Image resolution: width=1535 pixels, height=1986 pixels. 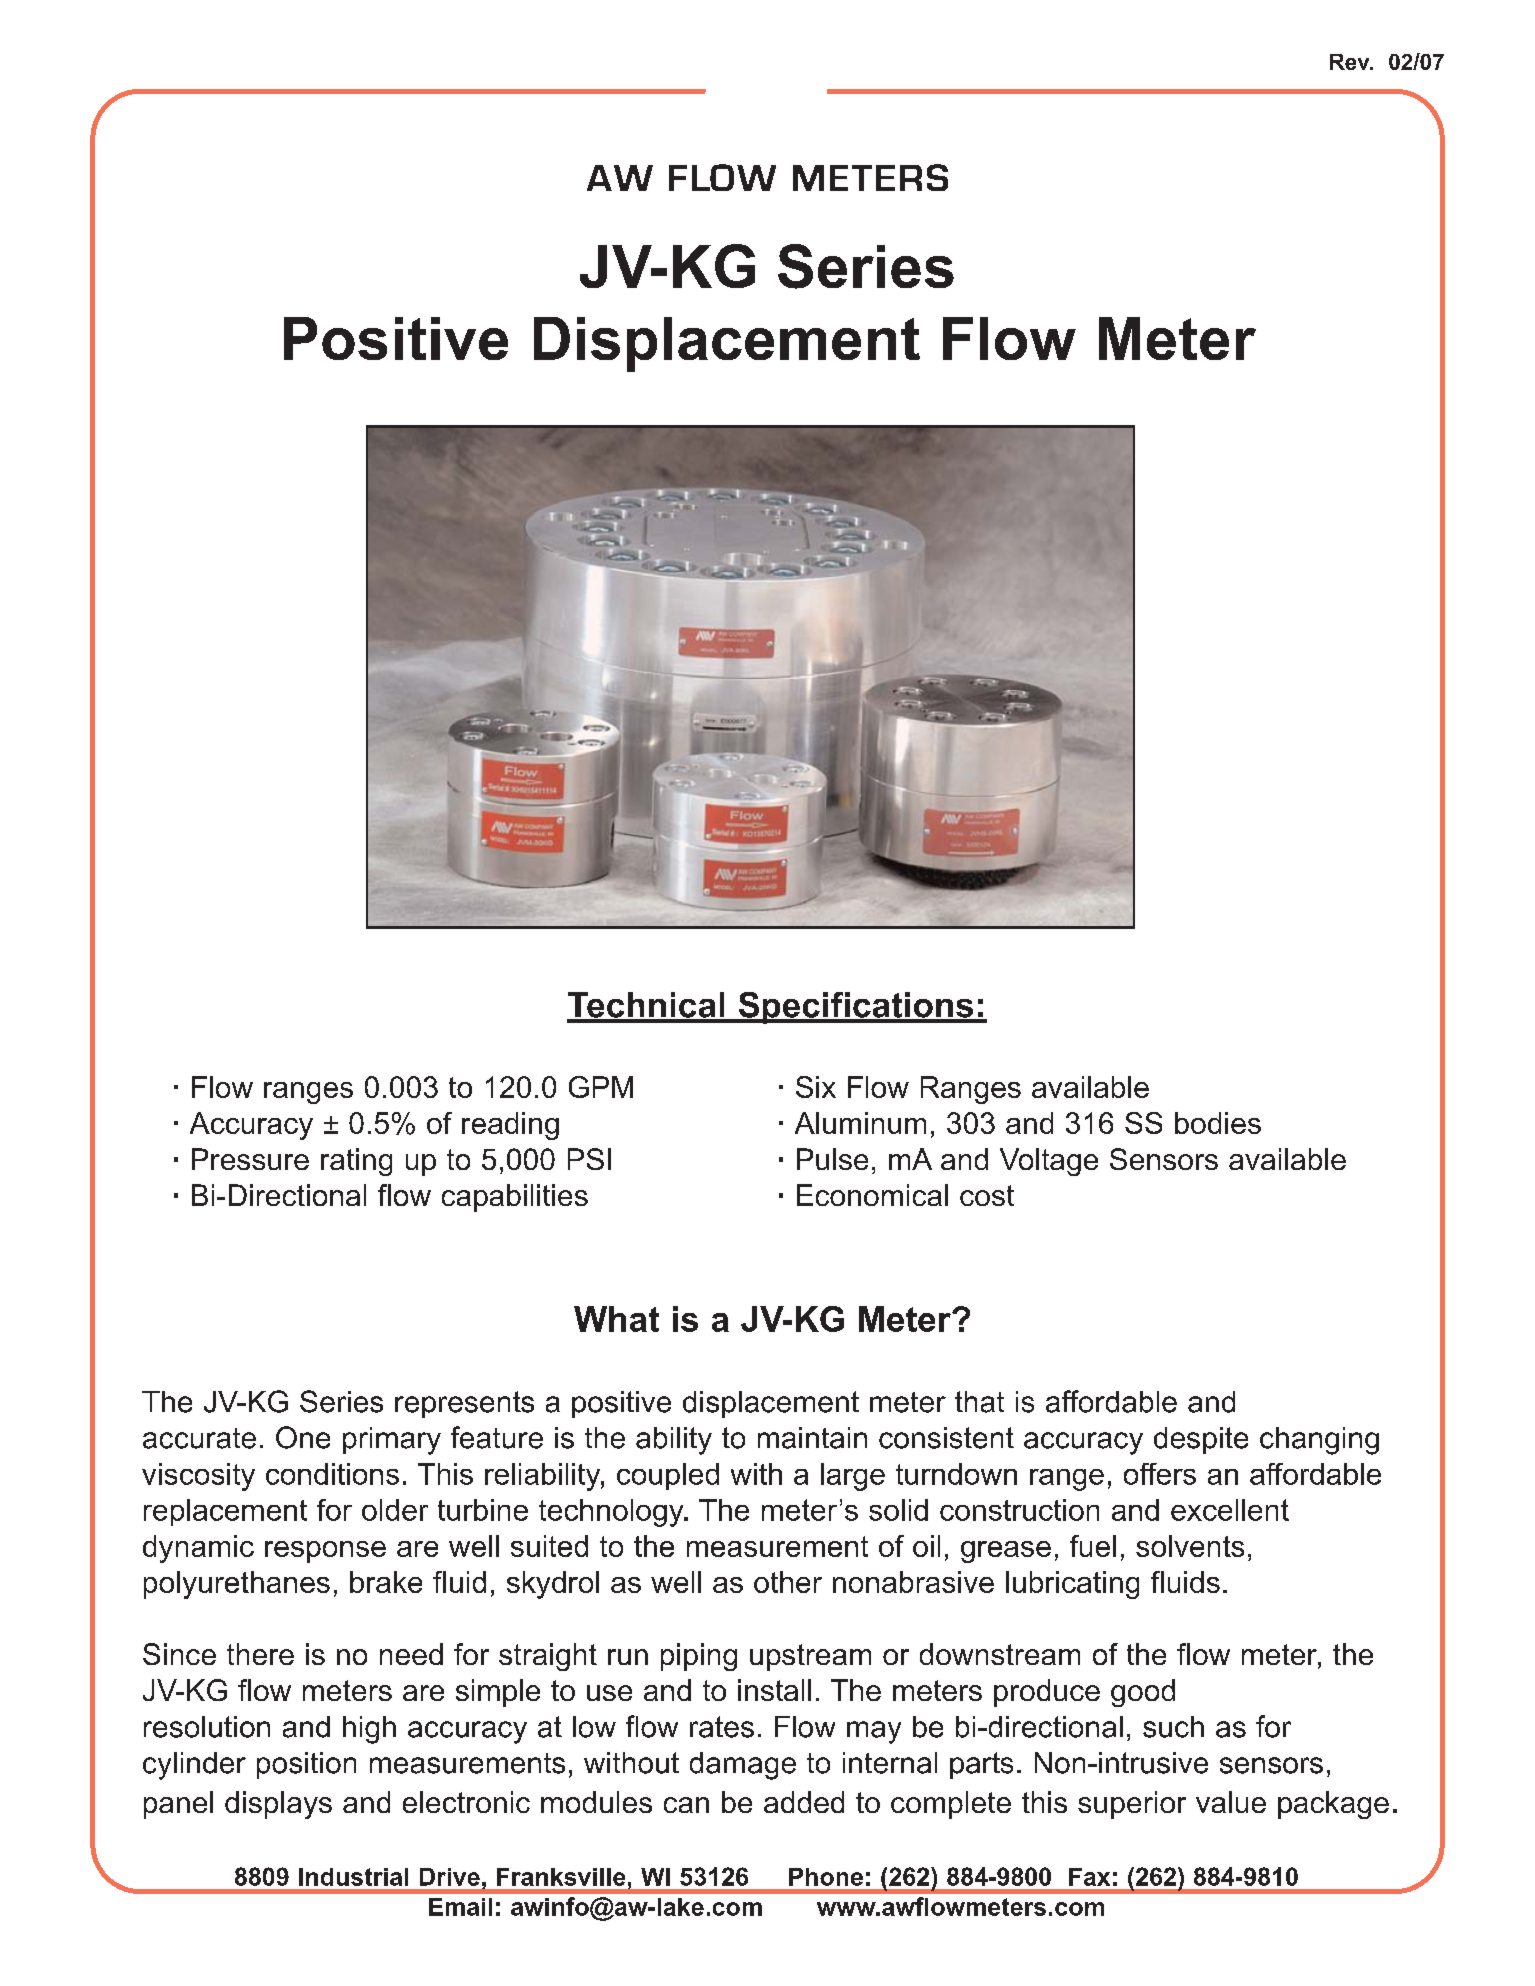 I want to click on GPM, so click(x=601, y=1087).
